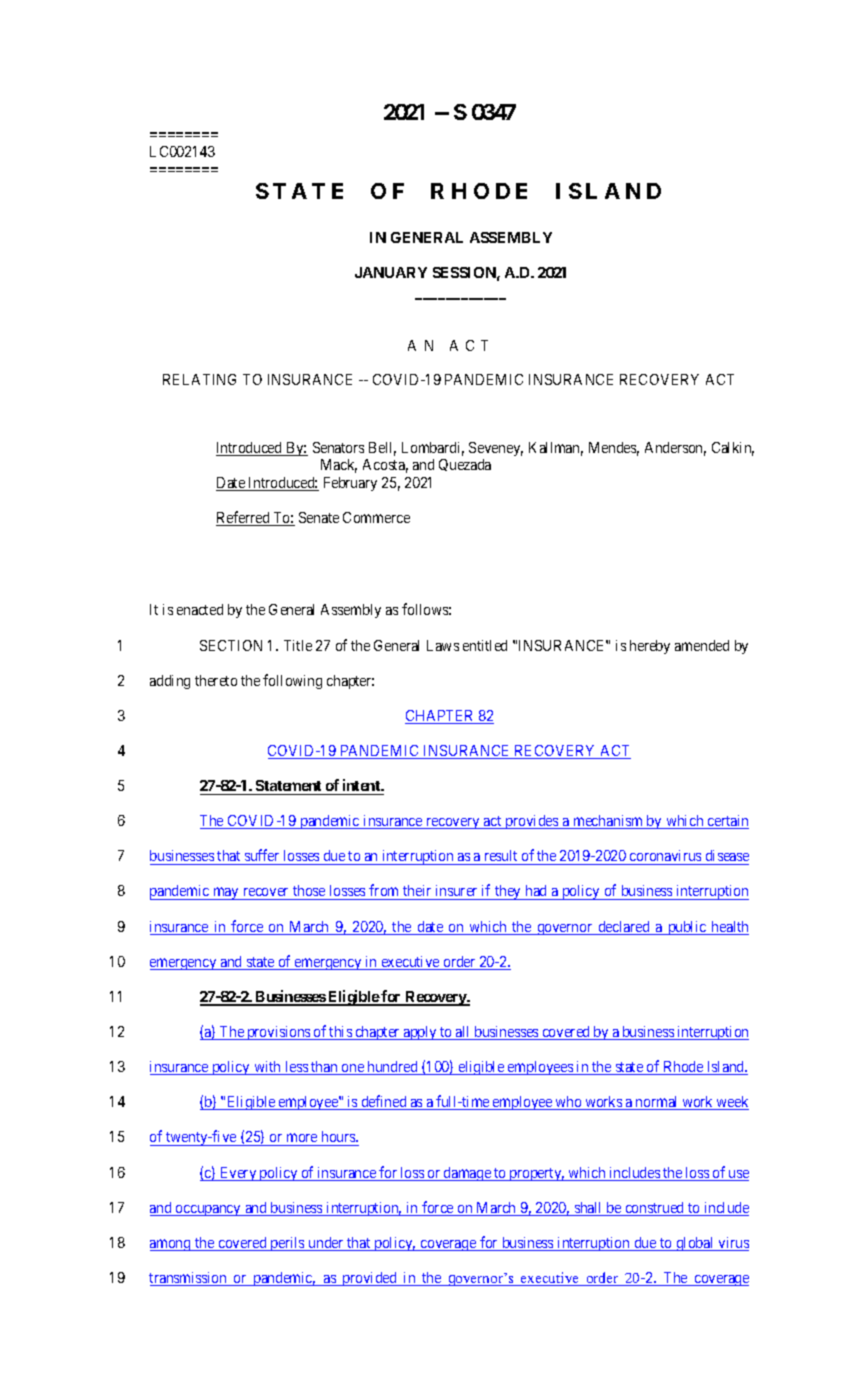  What do you see at coordinates (456, 892) in the image?
I see `insurer` at bounding box center [456, 892].
